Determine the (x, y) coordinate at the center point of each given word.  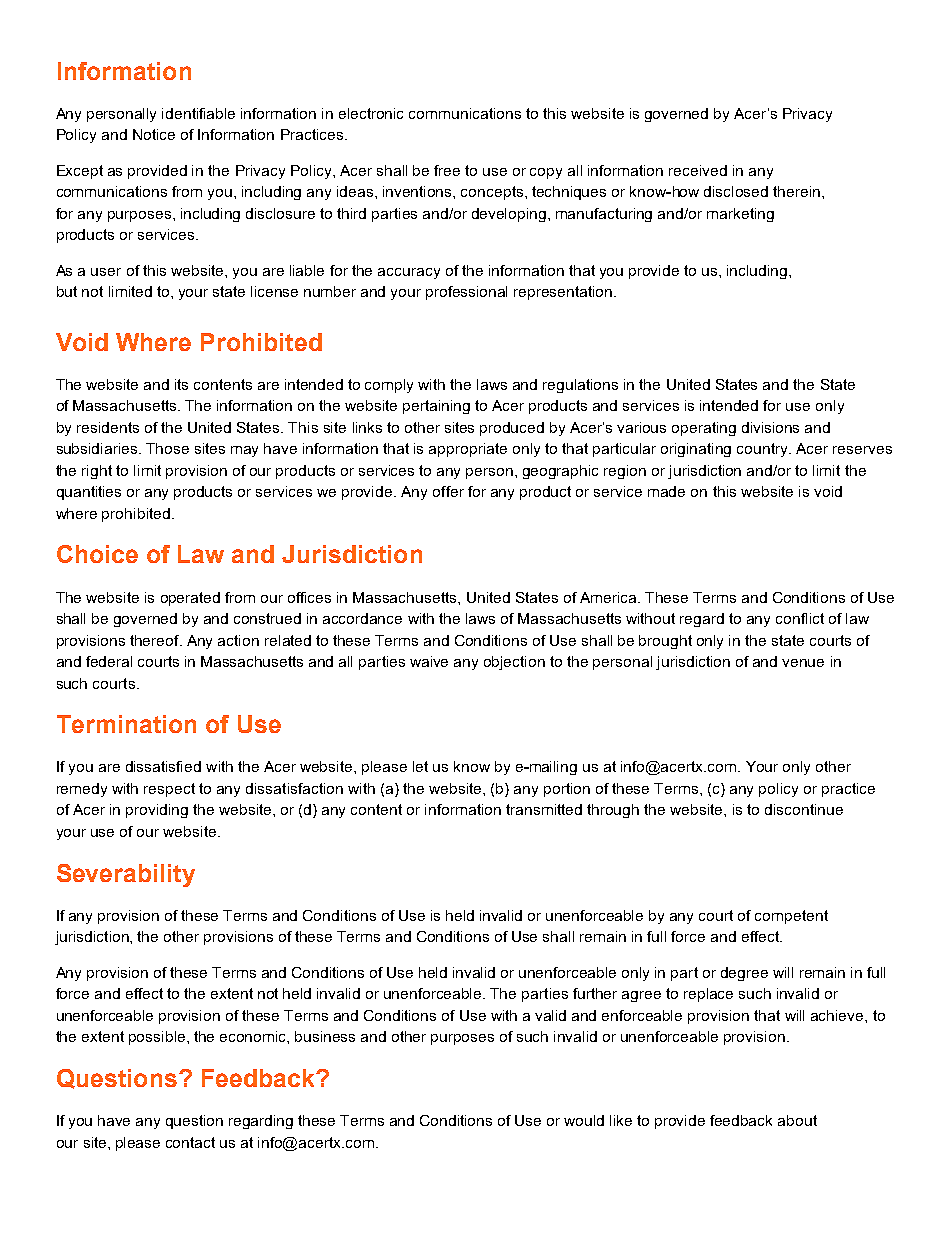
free (447, 170)
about (797, 1120)
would (584, 1120)
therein (798, 191)
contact (190, 1142)
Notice (154, 134)
